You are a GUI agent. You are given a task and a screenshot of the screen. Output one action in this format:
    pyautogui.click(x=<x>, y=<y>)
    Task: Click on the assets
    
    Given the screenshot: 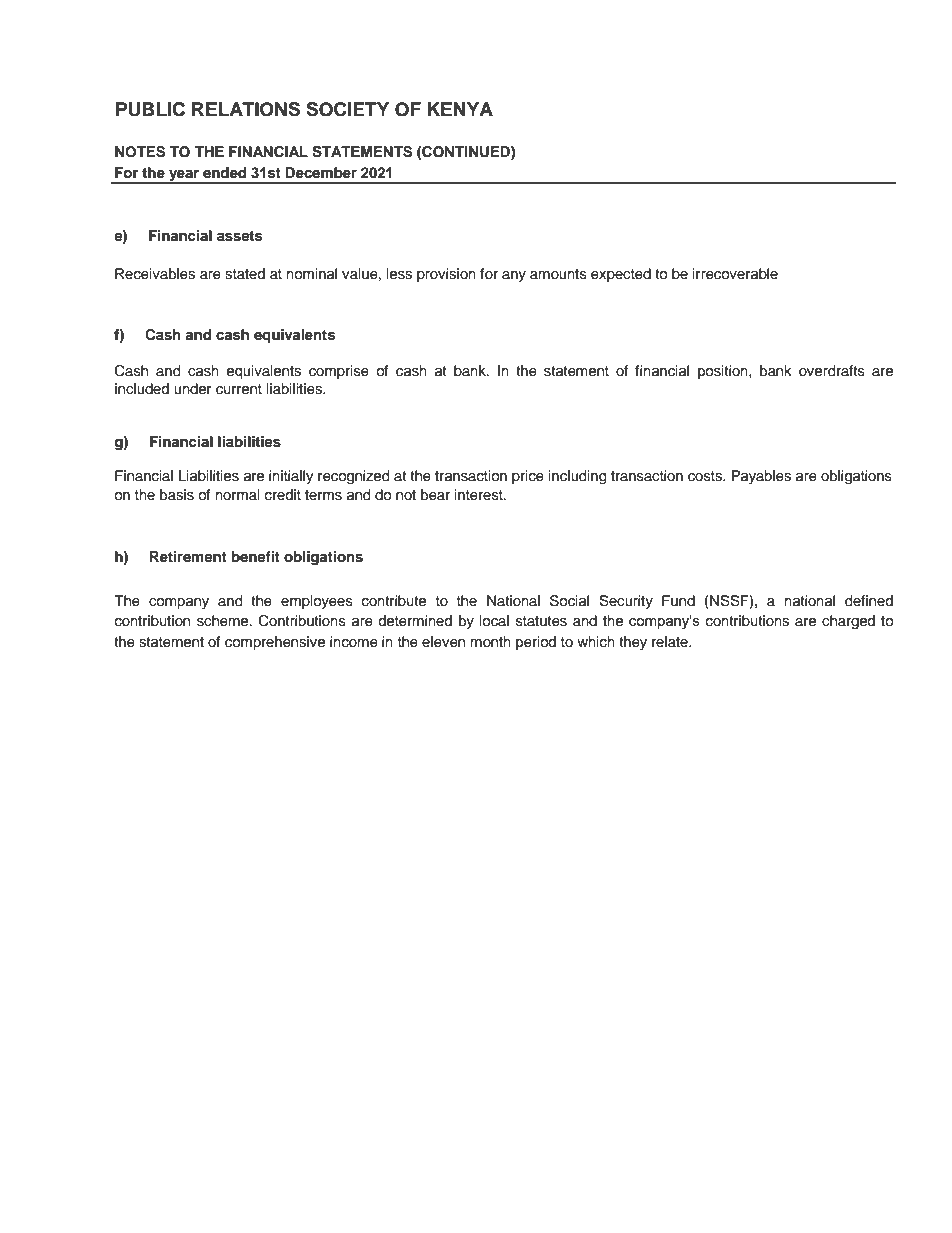 What is the action you would take?
    pyautogui.click(x=239, y=236)
